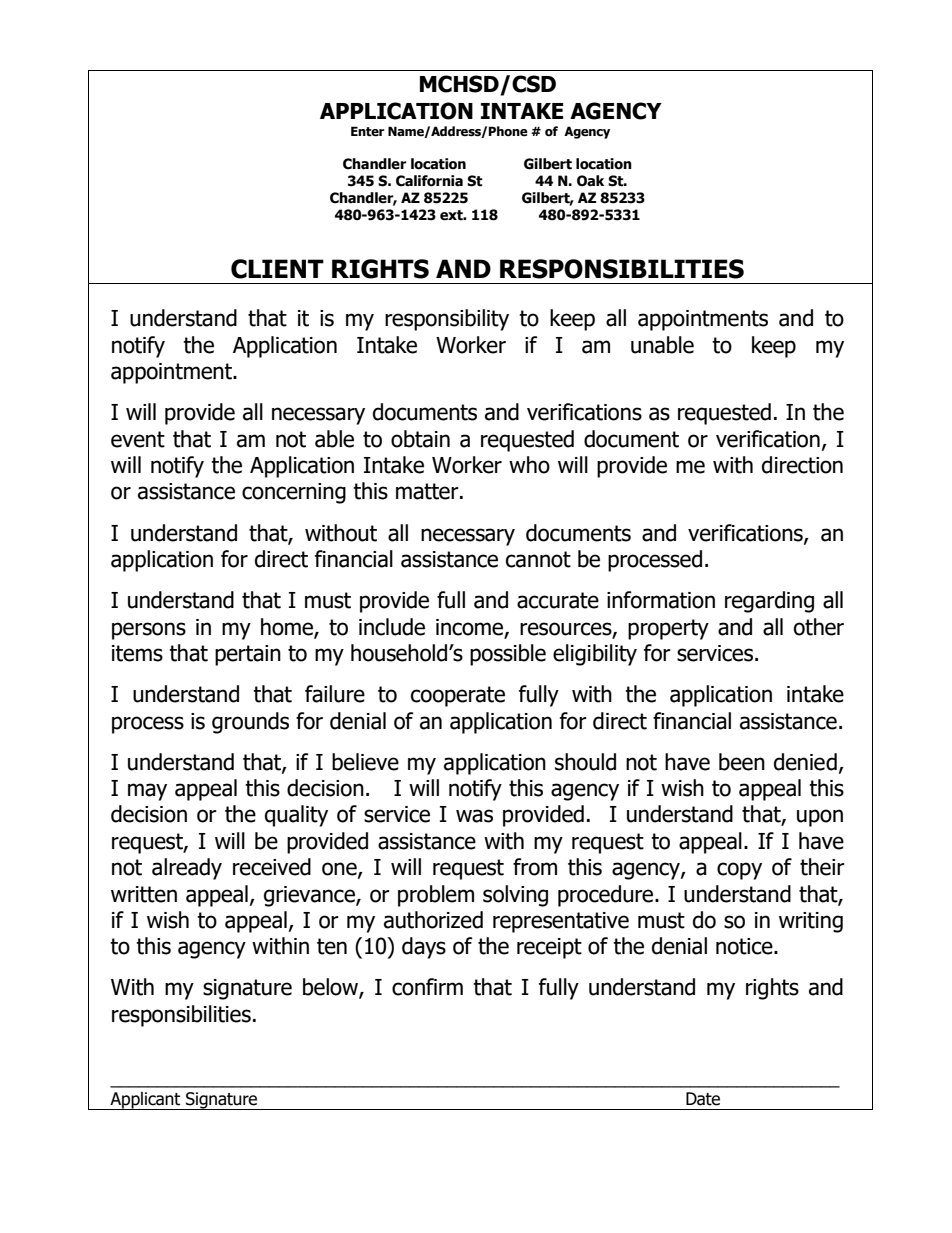 The height and width of the screenshot is (1233, 952). I want to click on possible, so click(508, 655).
